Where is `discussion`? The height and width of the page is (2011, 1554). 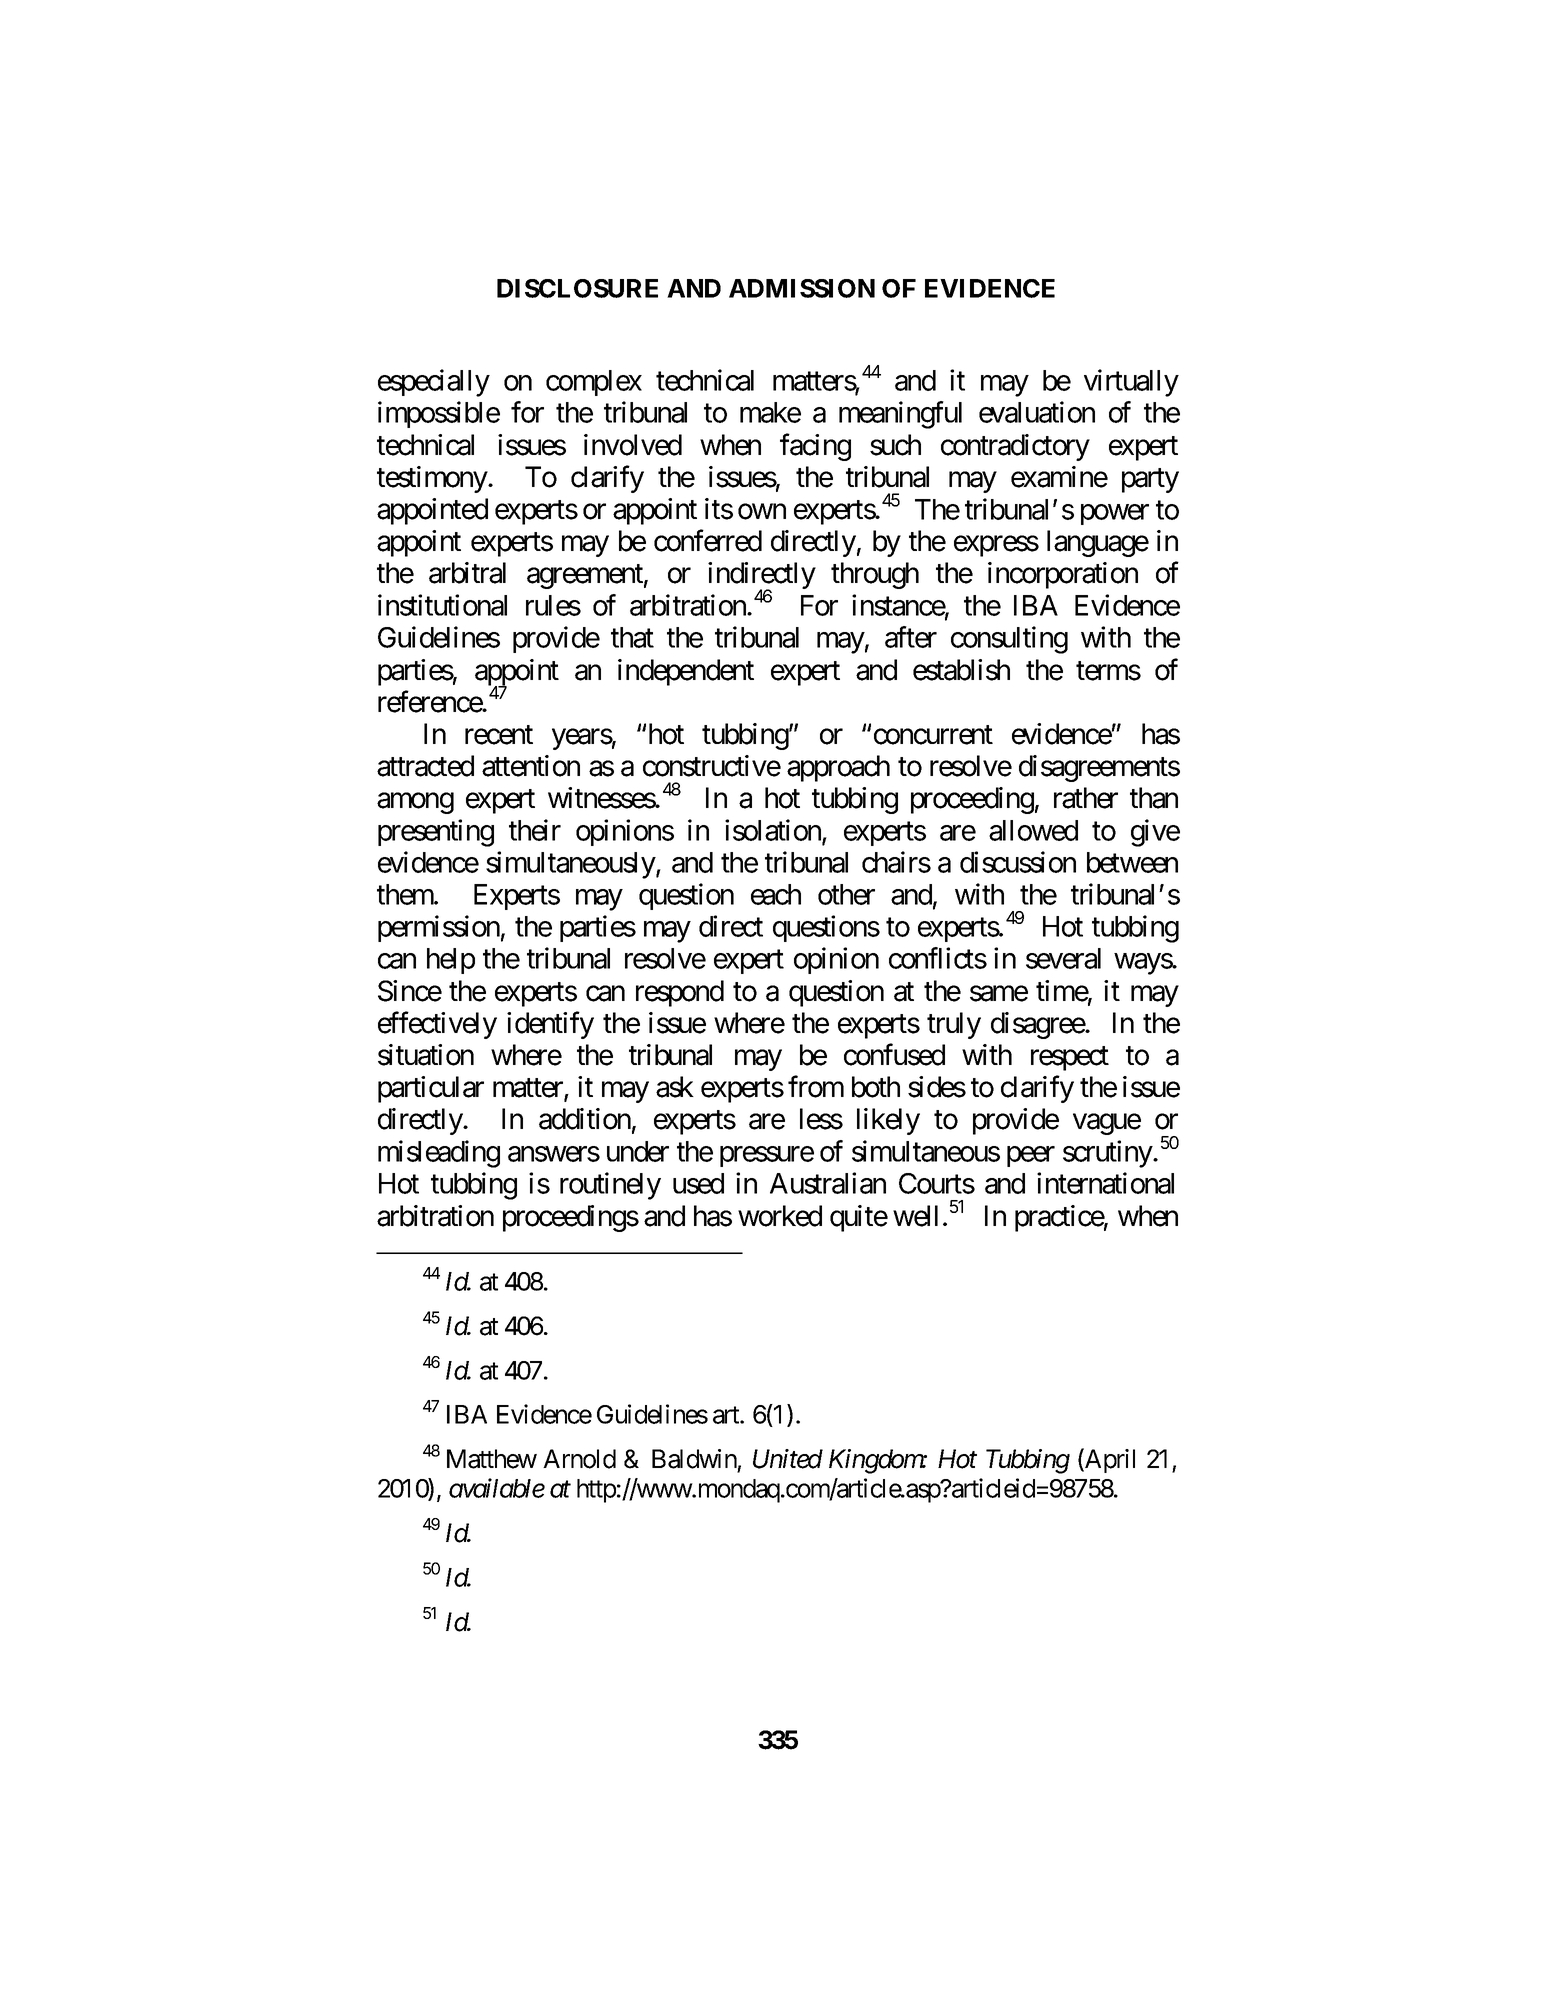 discussion is located at coordinates (1018, 862).
